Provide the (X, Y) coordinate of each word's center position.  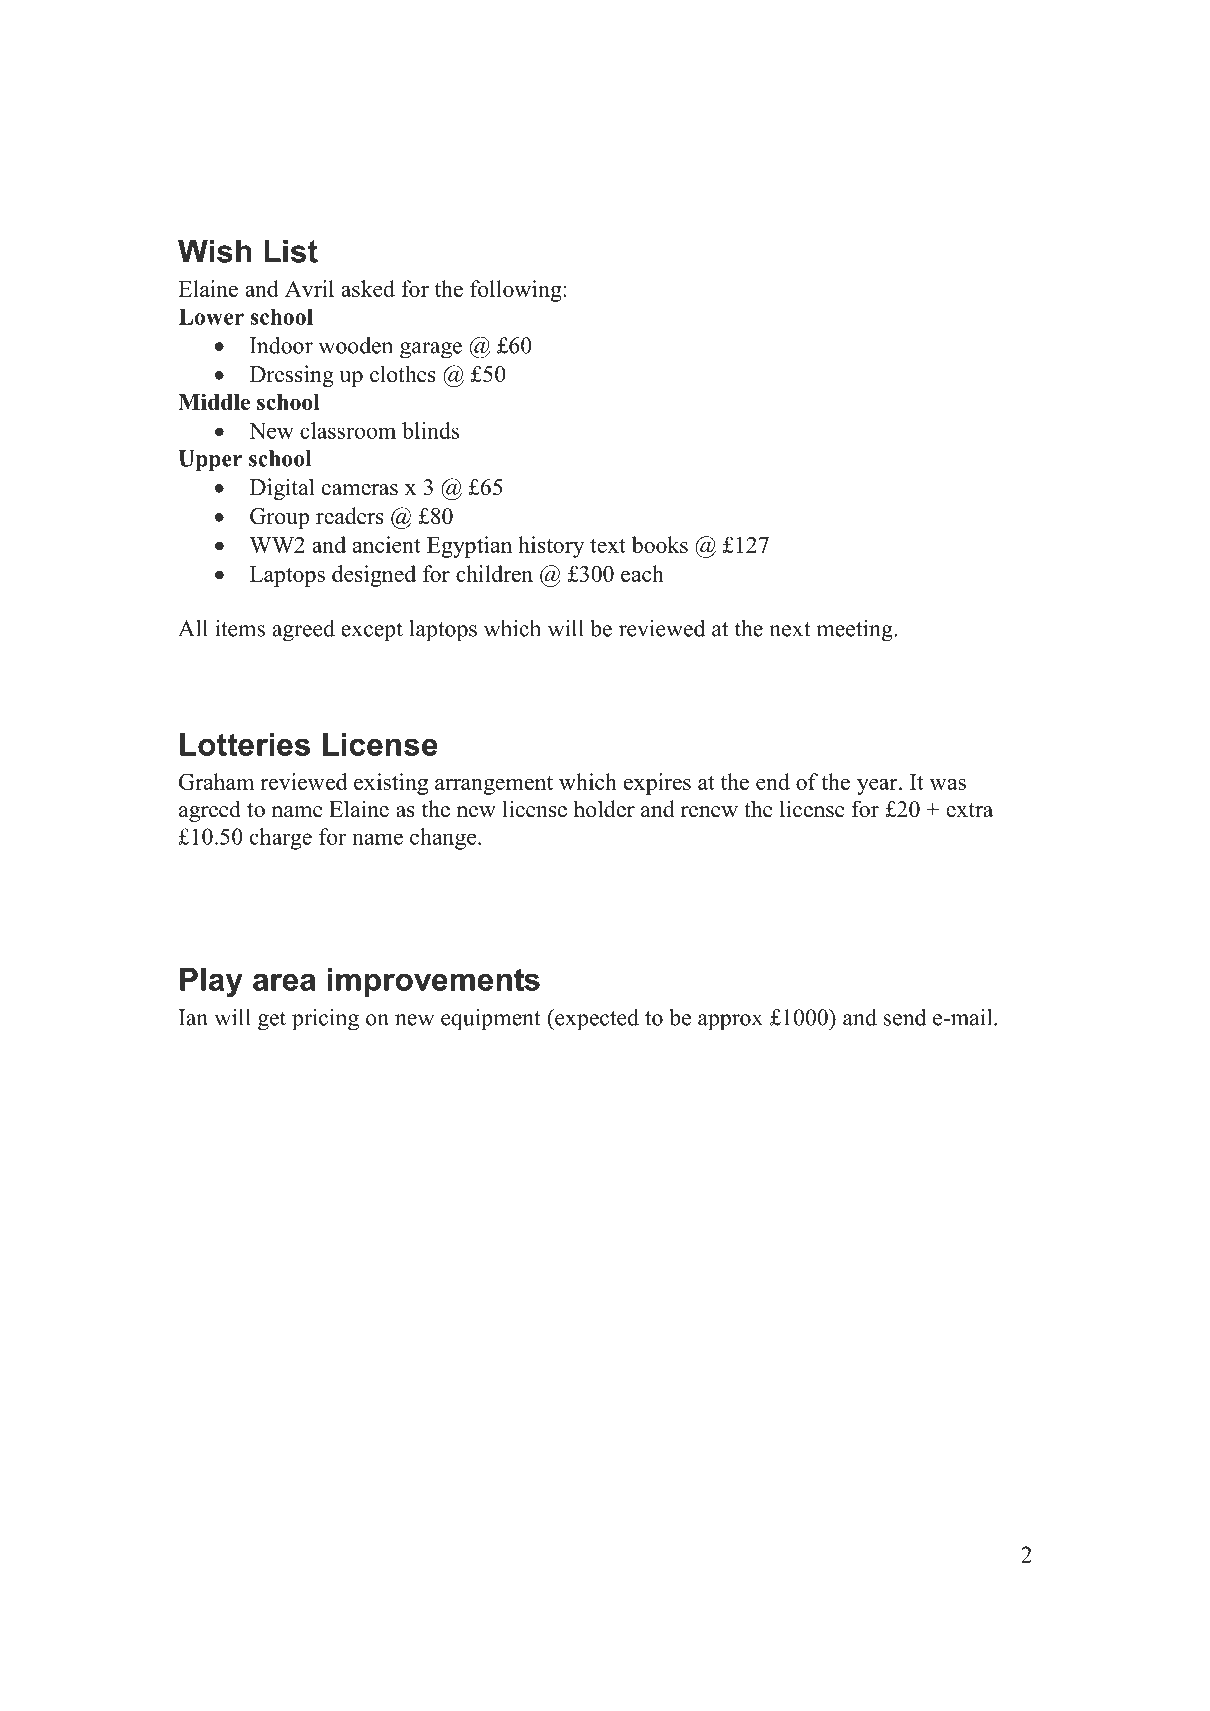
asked (368, 288)
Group (279, 518)
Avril (309, 288)
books (660, 544)
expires (657, 784)
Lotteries (245, 744)
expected (596, 1020)
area (284, 982)
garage (431, 350)
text (608, 546)
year (878, 787)
